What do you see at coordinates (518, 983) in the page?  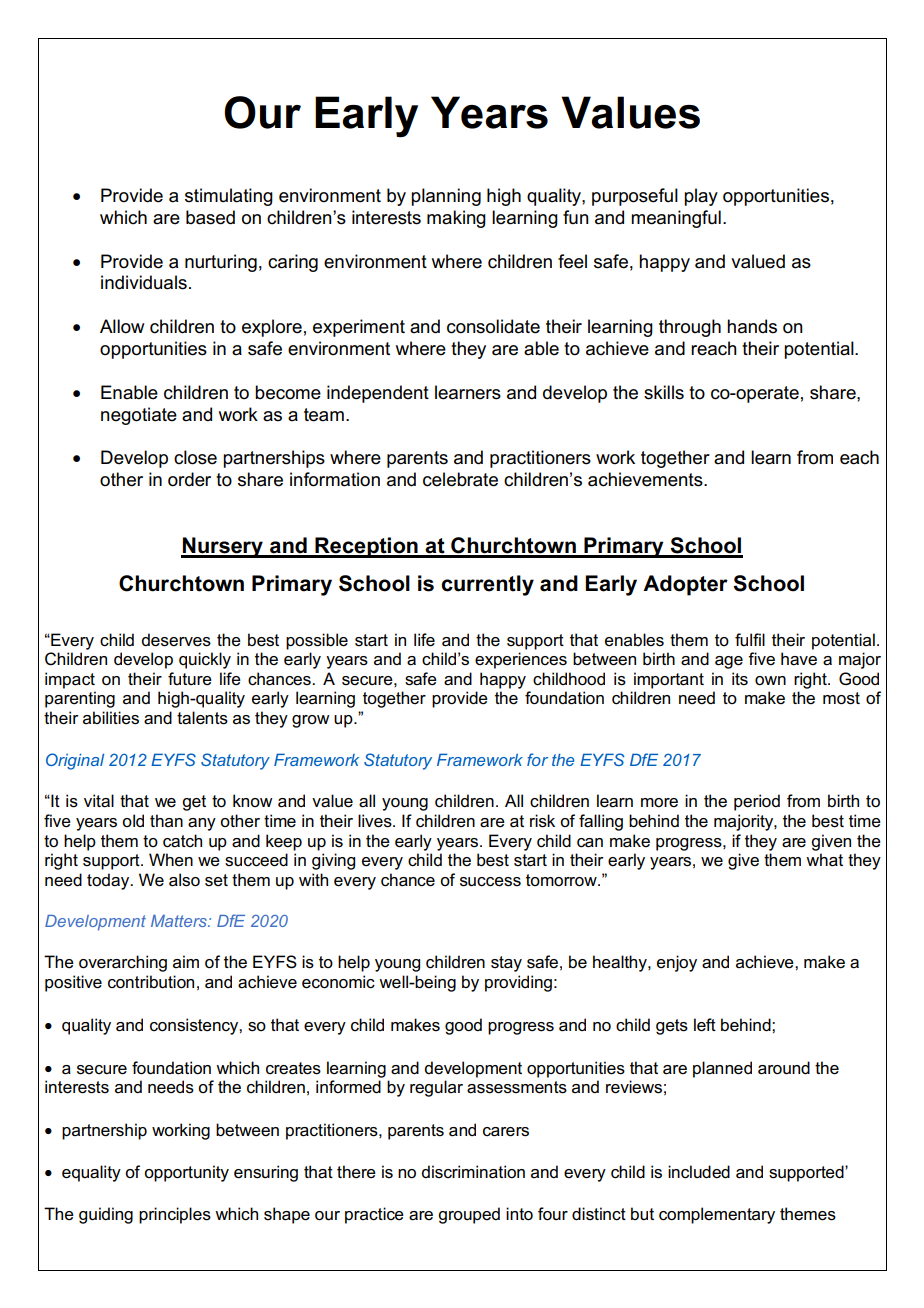 I see `providing` at bounding box center [518, 983].
